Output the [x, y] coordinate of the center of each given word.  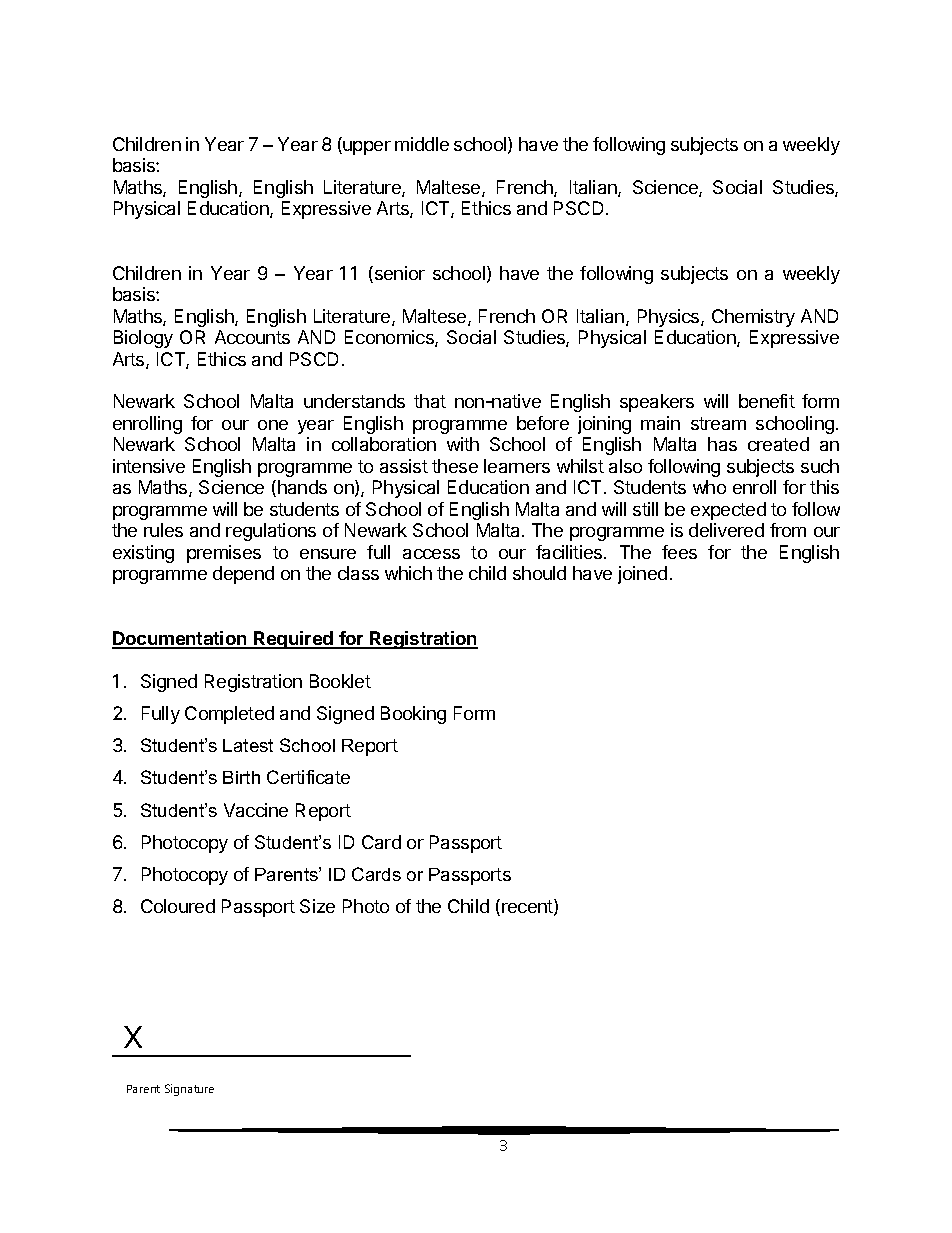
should [539, 573]
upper [366, 148]
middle [422, 144]
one [273, 425]
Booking [413, 715]
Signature [189, 1090]
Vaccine [256, 810]
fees [679, 552]
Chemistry [753, 318]
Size [317, 906]
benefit [767, 401]
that [430, 401]
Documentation [180, 639]
